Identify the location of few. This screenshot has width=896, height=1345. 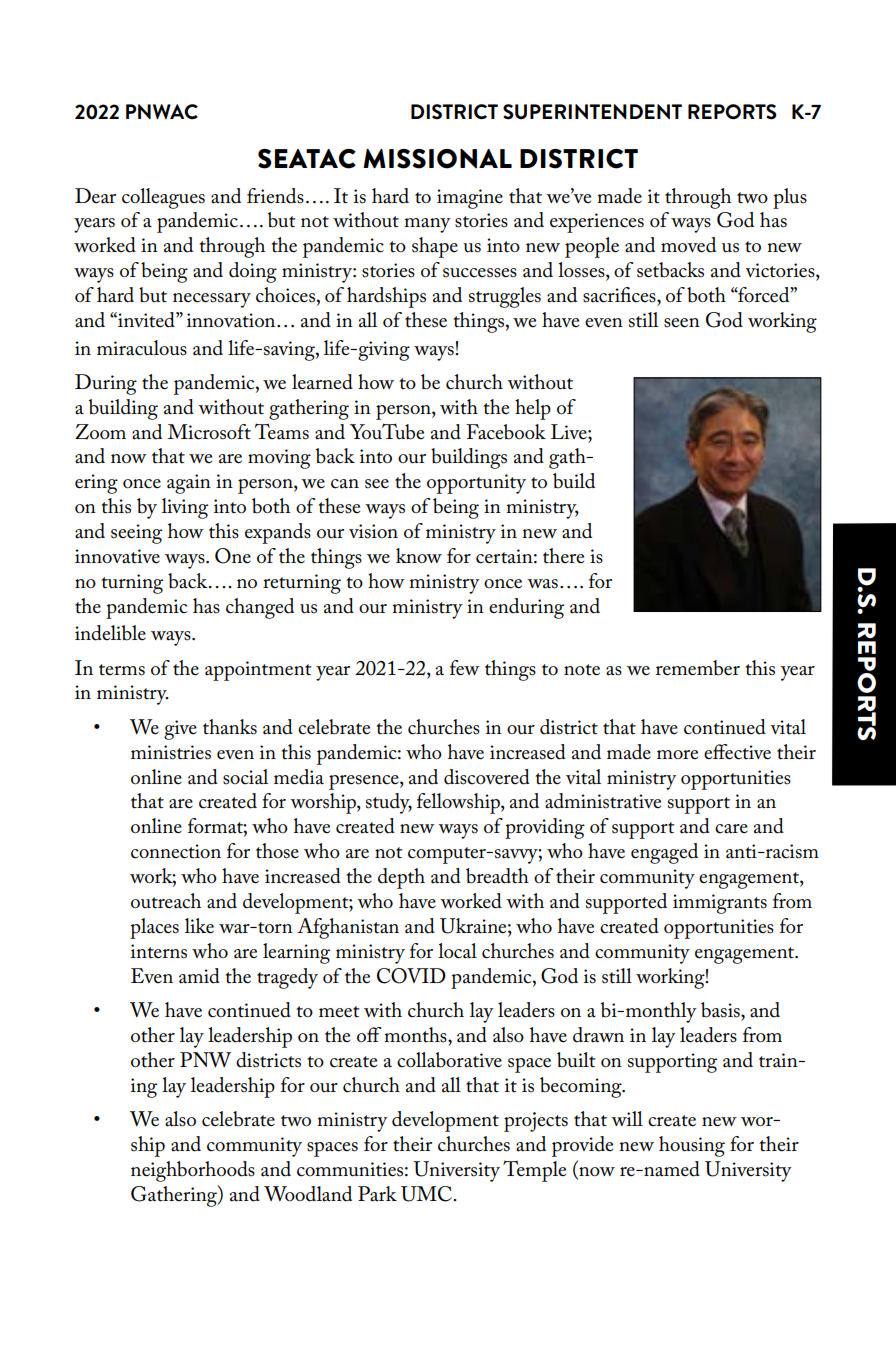
(465, 668).
